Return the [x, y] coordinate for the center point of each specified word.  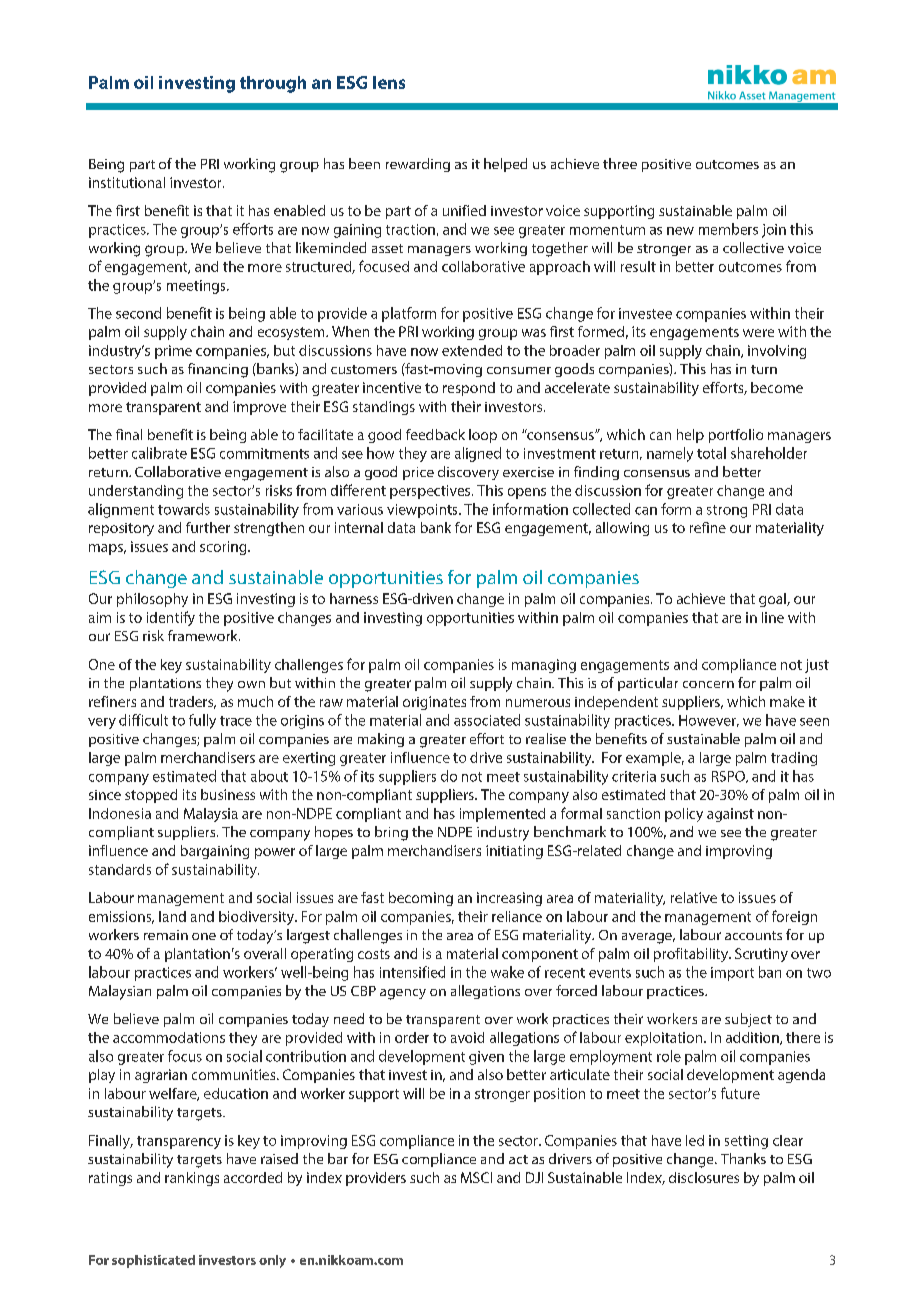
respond [469, 389]
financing [218, 370]
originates [434, 703]
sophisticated [153, 1261]
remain [166, 935]
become [777, 387]
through [273, 84]
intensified [412, 972]
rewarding [418, 165]
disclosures [704, 1177]
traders [192, 702]
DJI [534, 1177]
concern [708, 684]
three [620, 163]
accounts [753, 935]
